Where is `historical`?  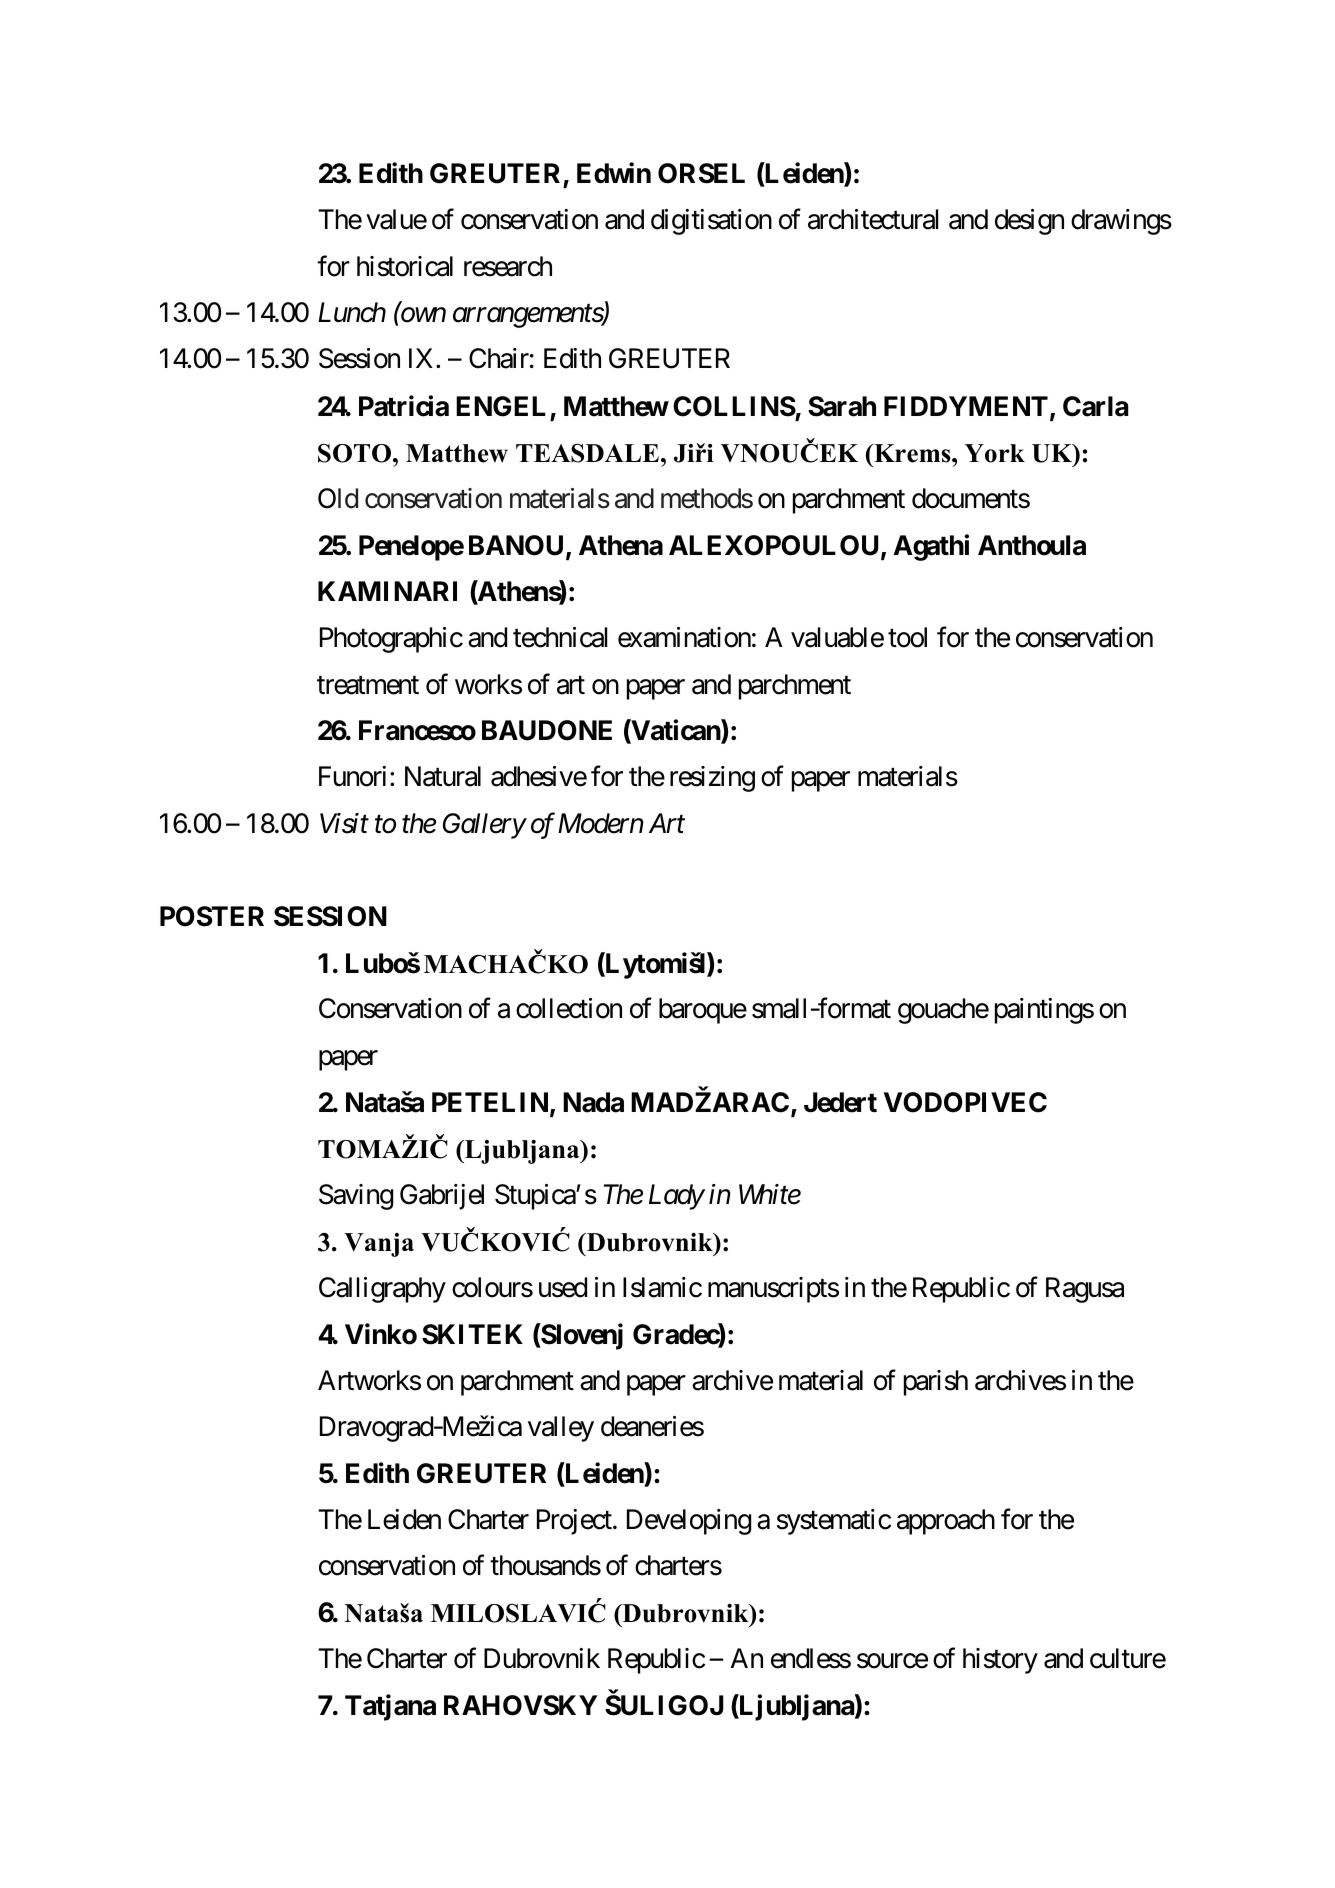 historical is located at coordinates (405, 266).
